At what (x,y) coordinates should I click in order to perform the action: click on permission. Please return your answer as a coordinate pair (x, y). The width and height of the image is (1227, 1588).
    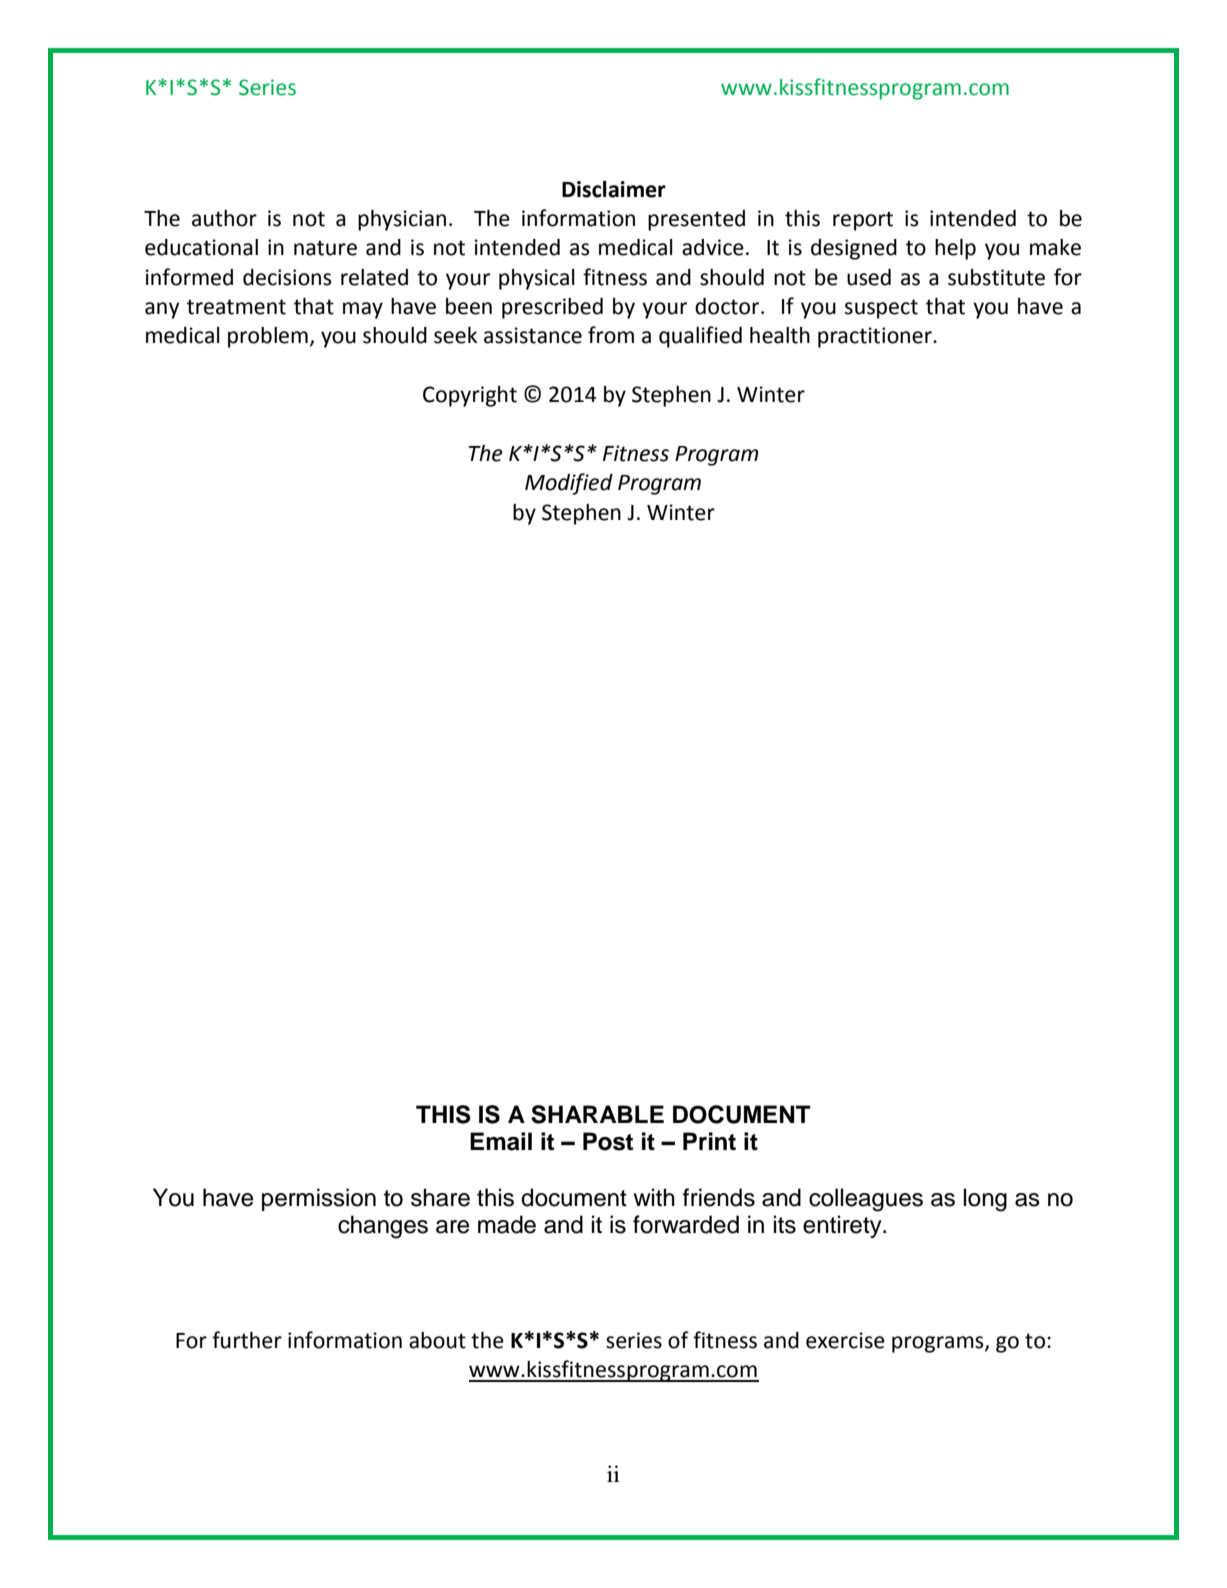
    Looking at the image, I should click on (319, 1199).
